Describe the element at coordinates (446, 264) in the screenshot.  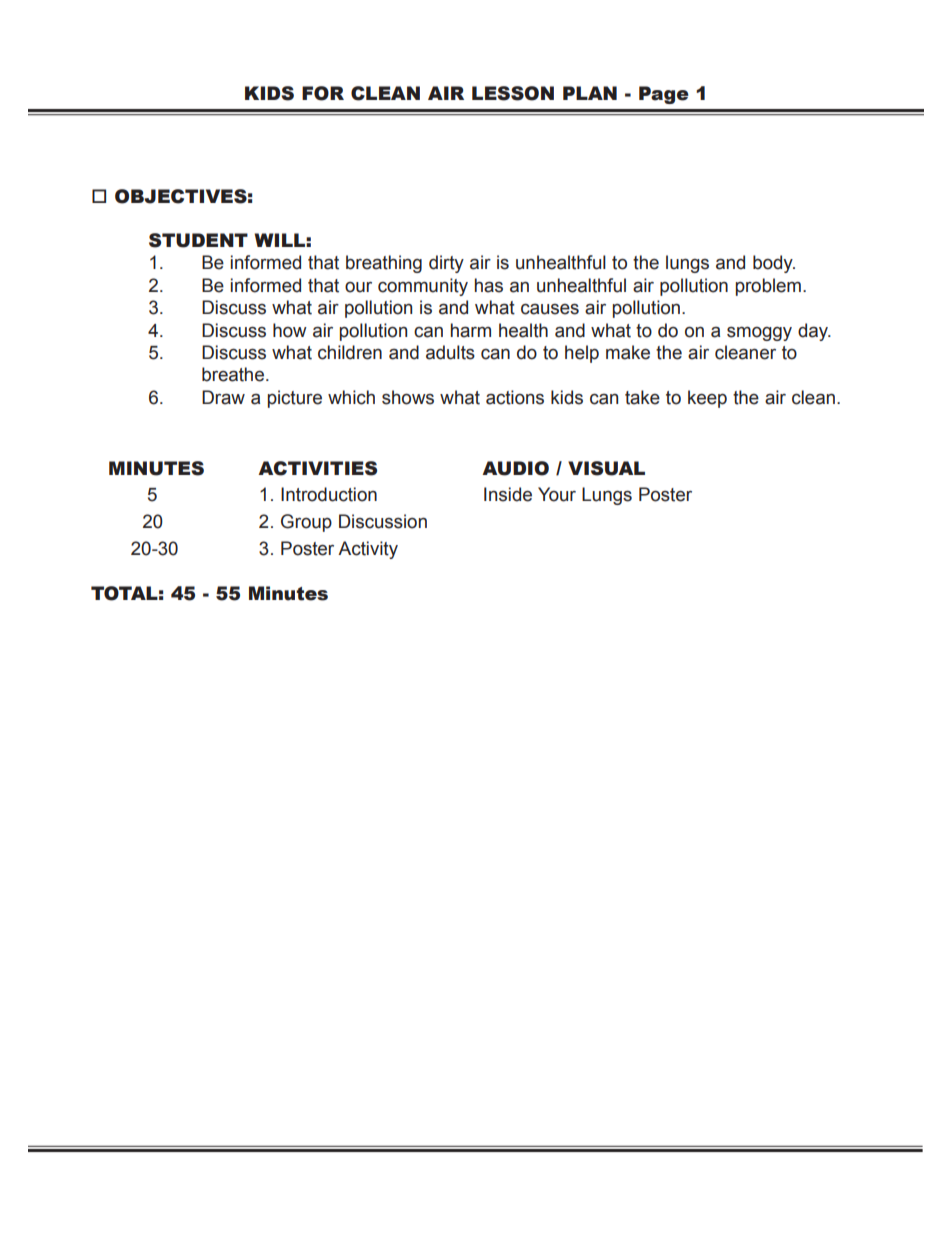
I see `dirty` at that location.
